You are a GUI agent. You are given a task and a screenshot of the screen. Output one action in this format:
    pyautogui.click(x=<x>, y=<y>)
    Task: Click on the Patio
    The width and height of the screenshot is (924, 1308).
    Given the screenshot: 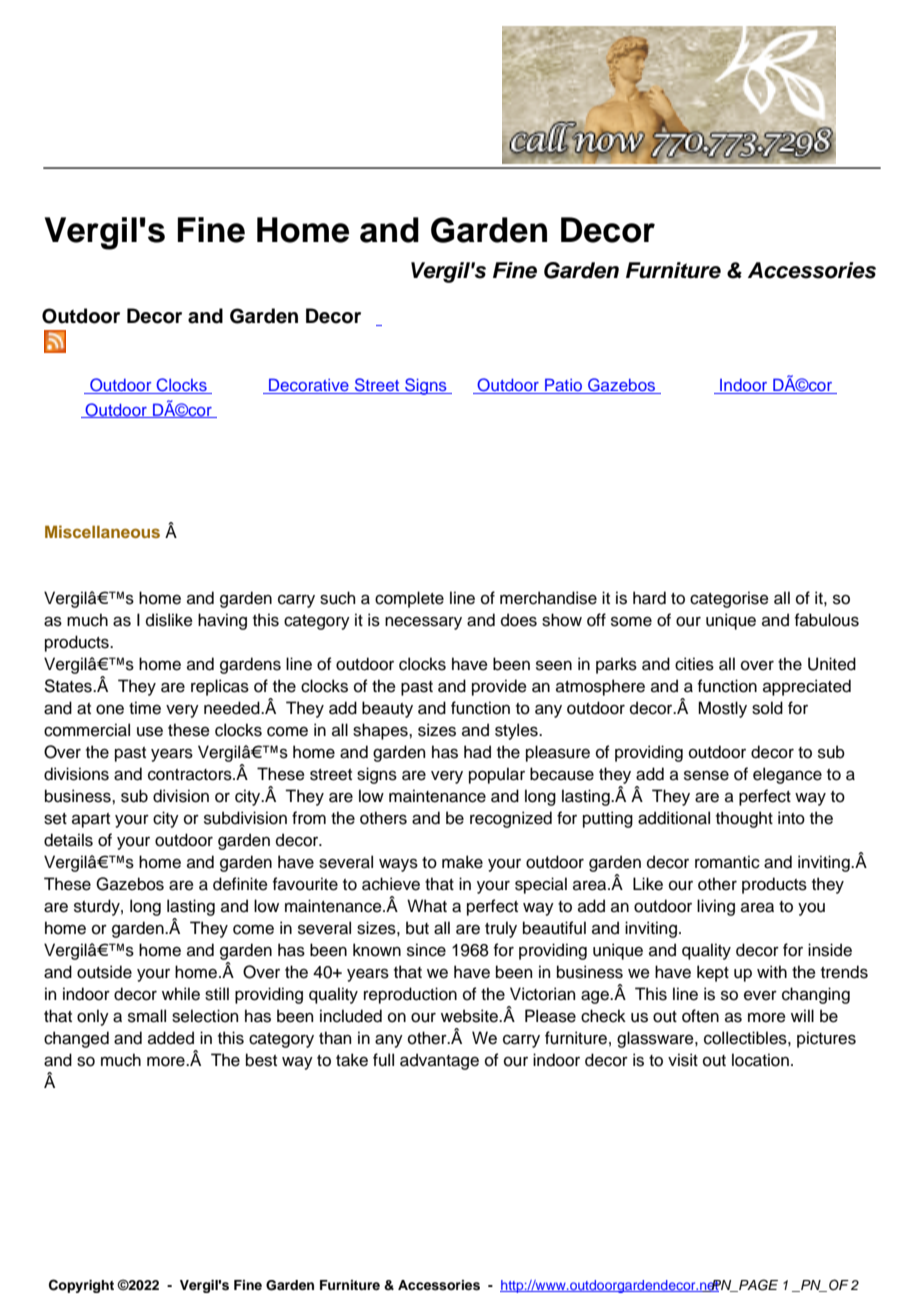 What is the action you would take?
    pyautogui.click(x=564, y=386)
